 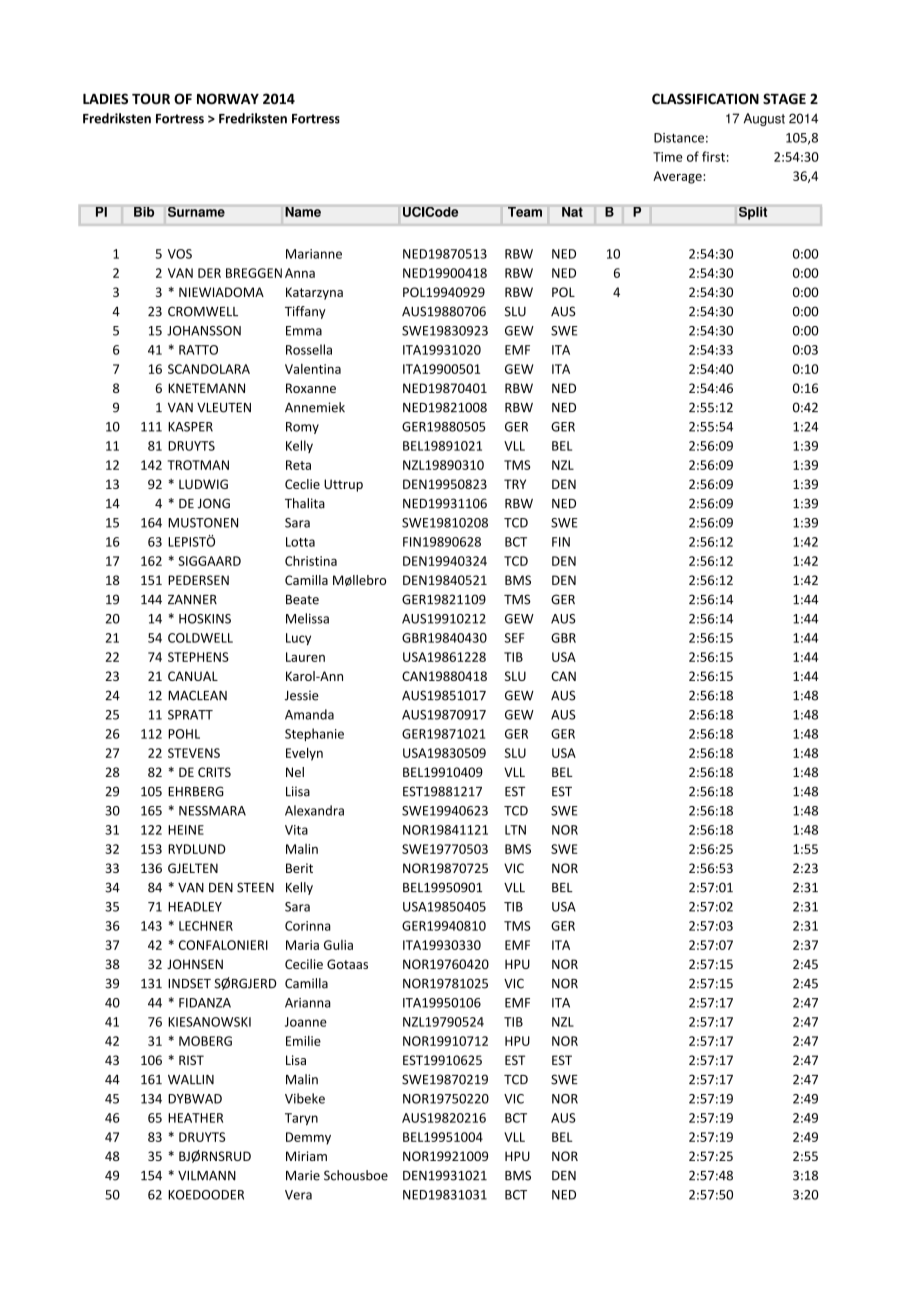 What do you see at coordinates (572, 212) in the screenshot?
I see `Nat` at bounding box center [572, 212].
